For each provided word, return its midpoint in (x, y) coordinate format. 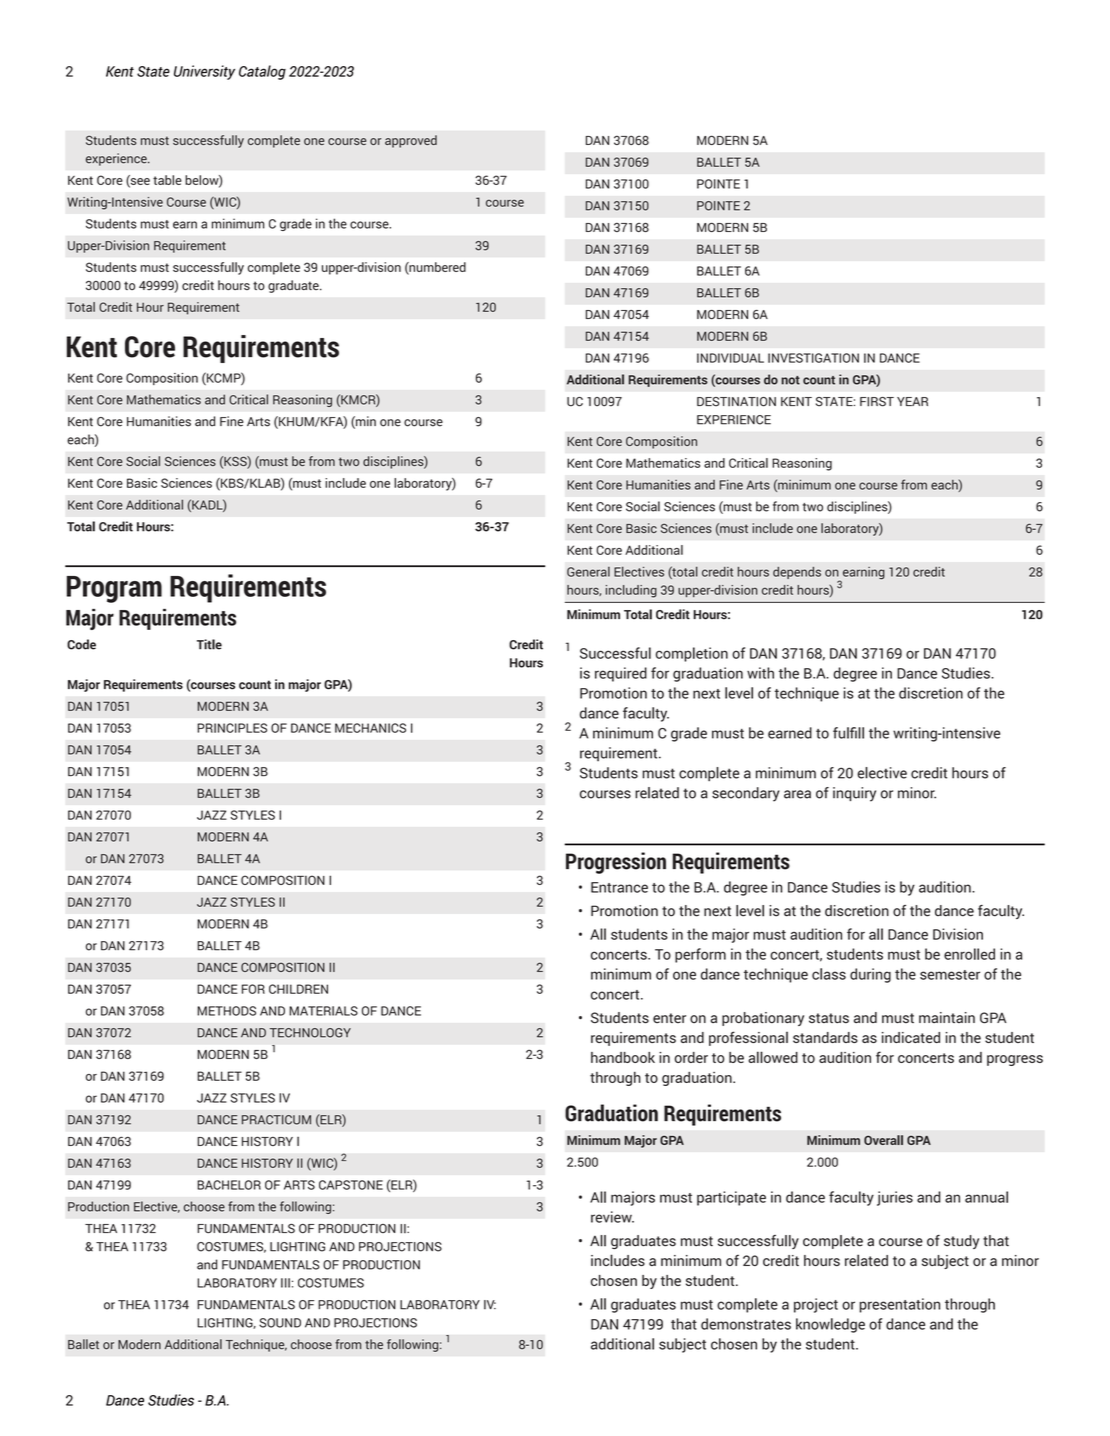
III (285, 1283)
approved (411, 141)
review (612, 1217)
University (204, 72)
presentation (900, 1305)
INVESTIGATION (813, 358)
